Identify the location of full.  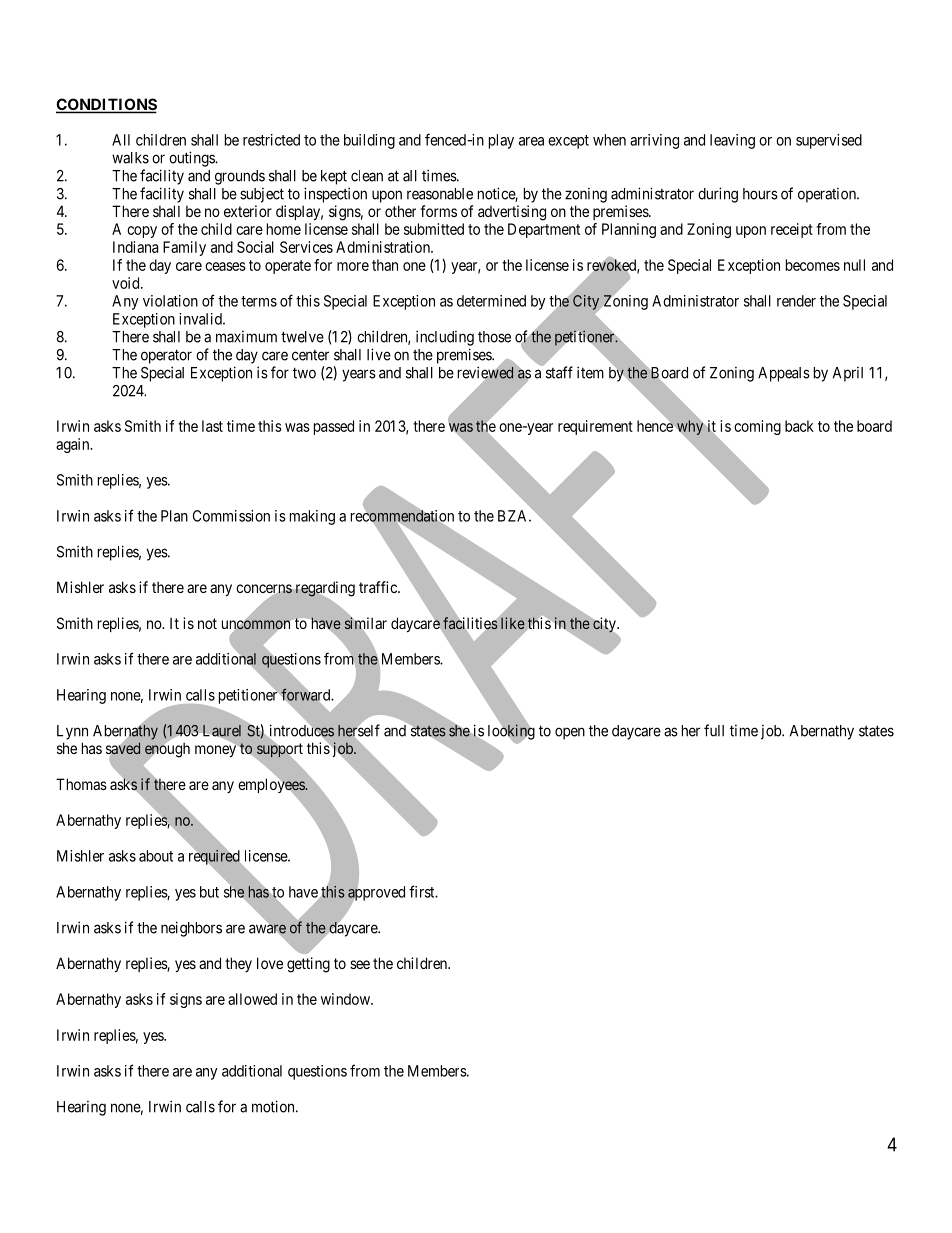
(714, 730).
